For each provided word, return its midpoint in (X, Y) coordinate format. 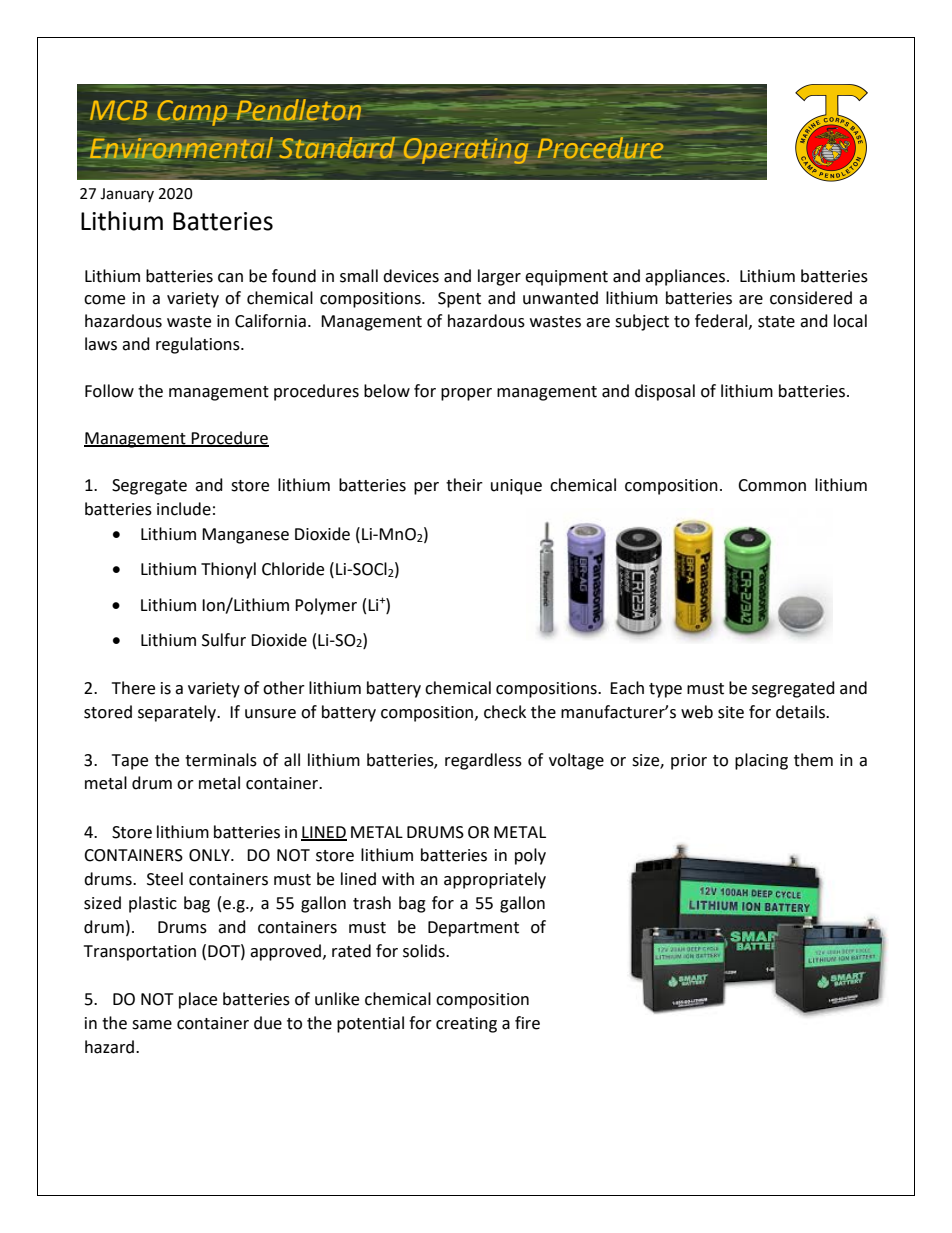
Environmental (181, 148)
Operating (466, 151)
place (198, 1000)
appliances (686, 277)
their (464, 485)
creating (466, 1025)
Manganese (245, 536)
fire (527, 1023)
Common (772, 485)
